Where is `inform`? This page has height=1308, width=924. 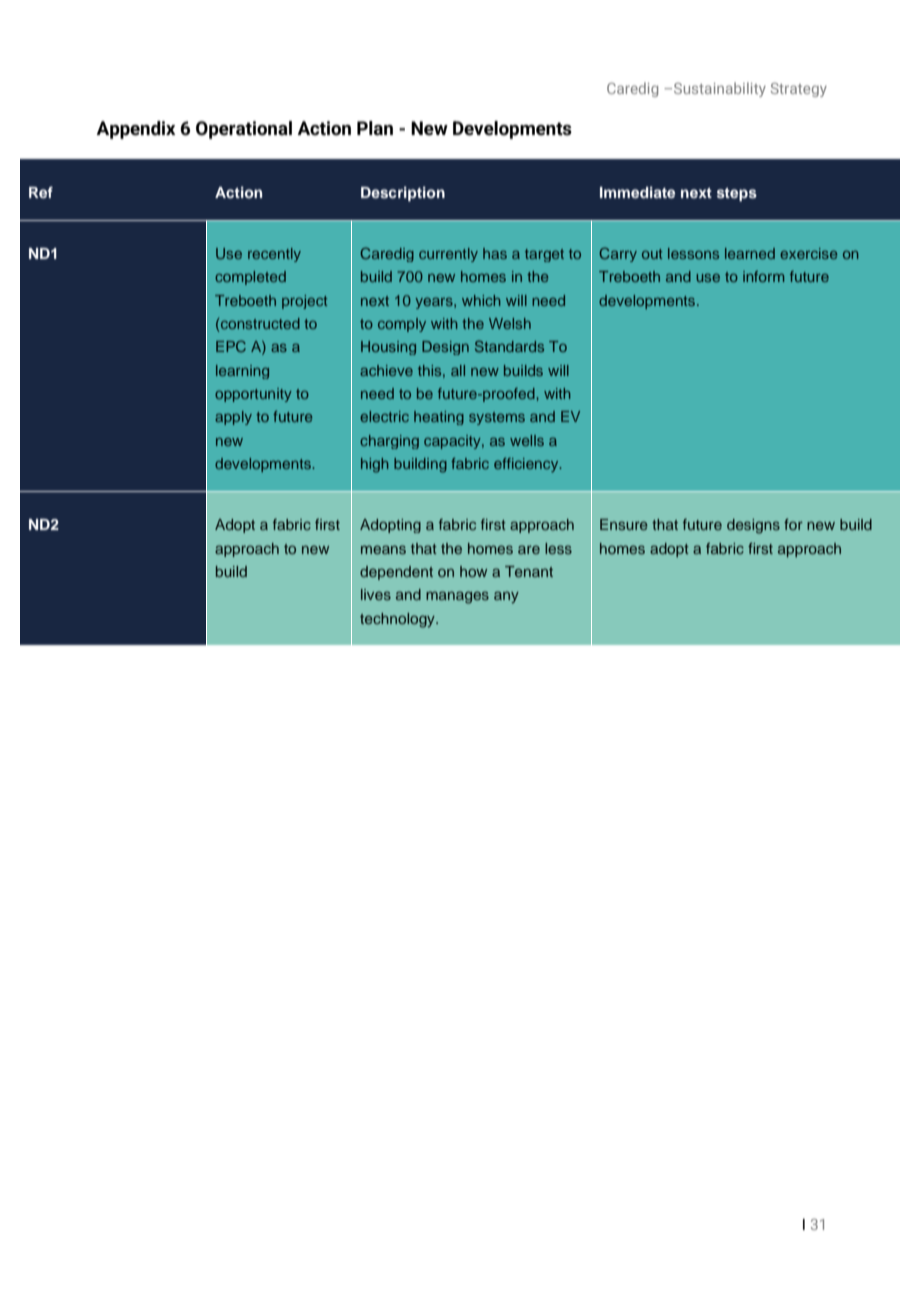
inform is located at coordinates (763, 276).
